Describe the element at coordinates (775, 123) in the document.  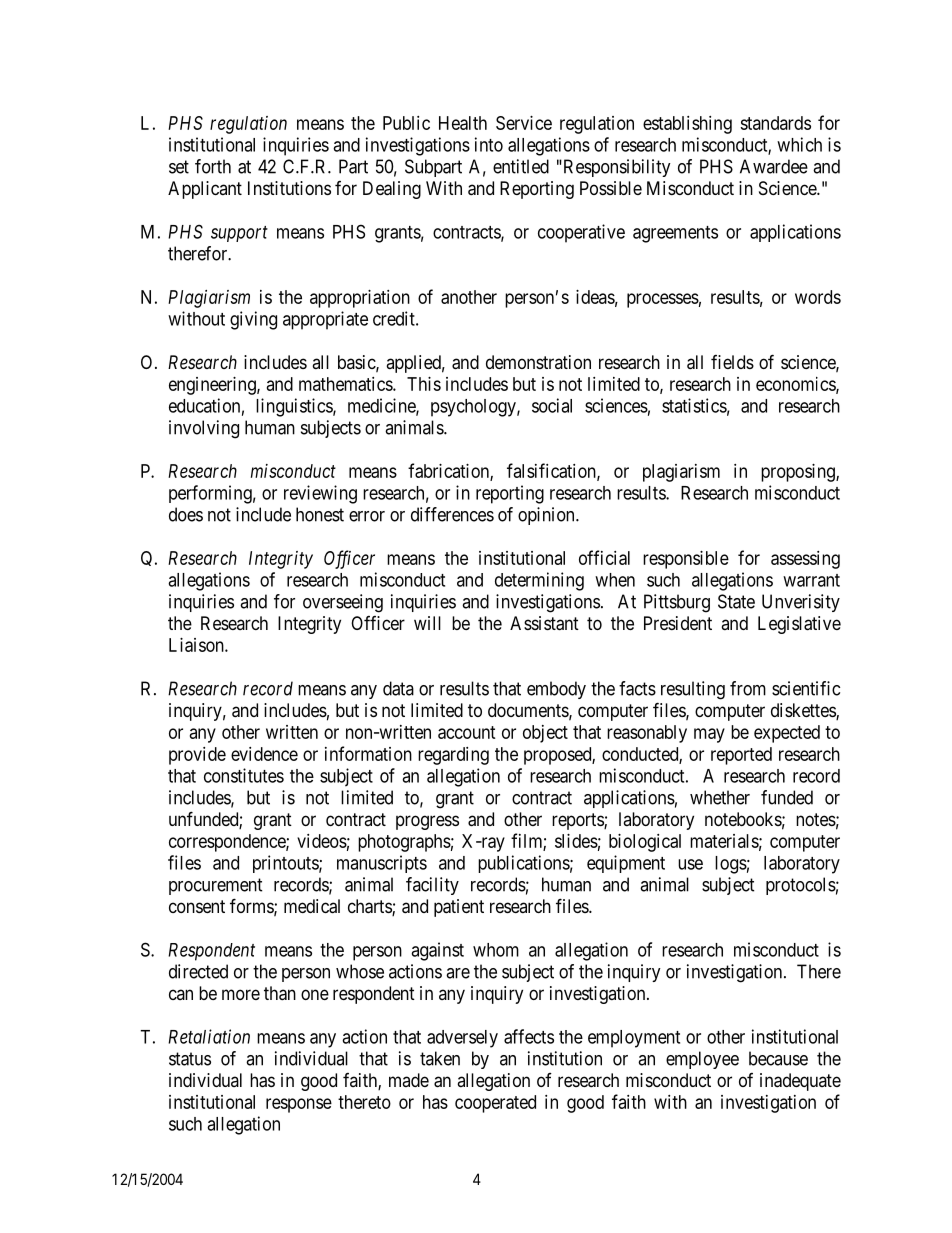
I see `standards` at that location.
